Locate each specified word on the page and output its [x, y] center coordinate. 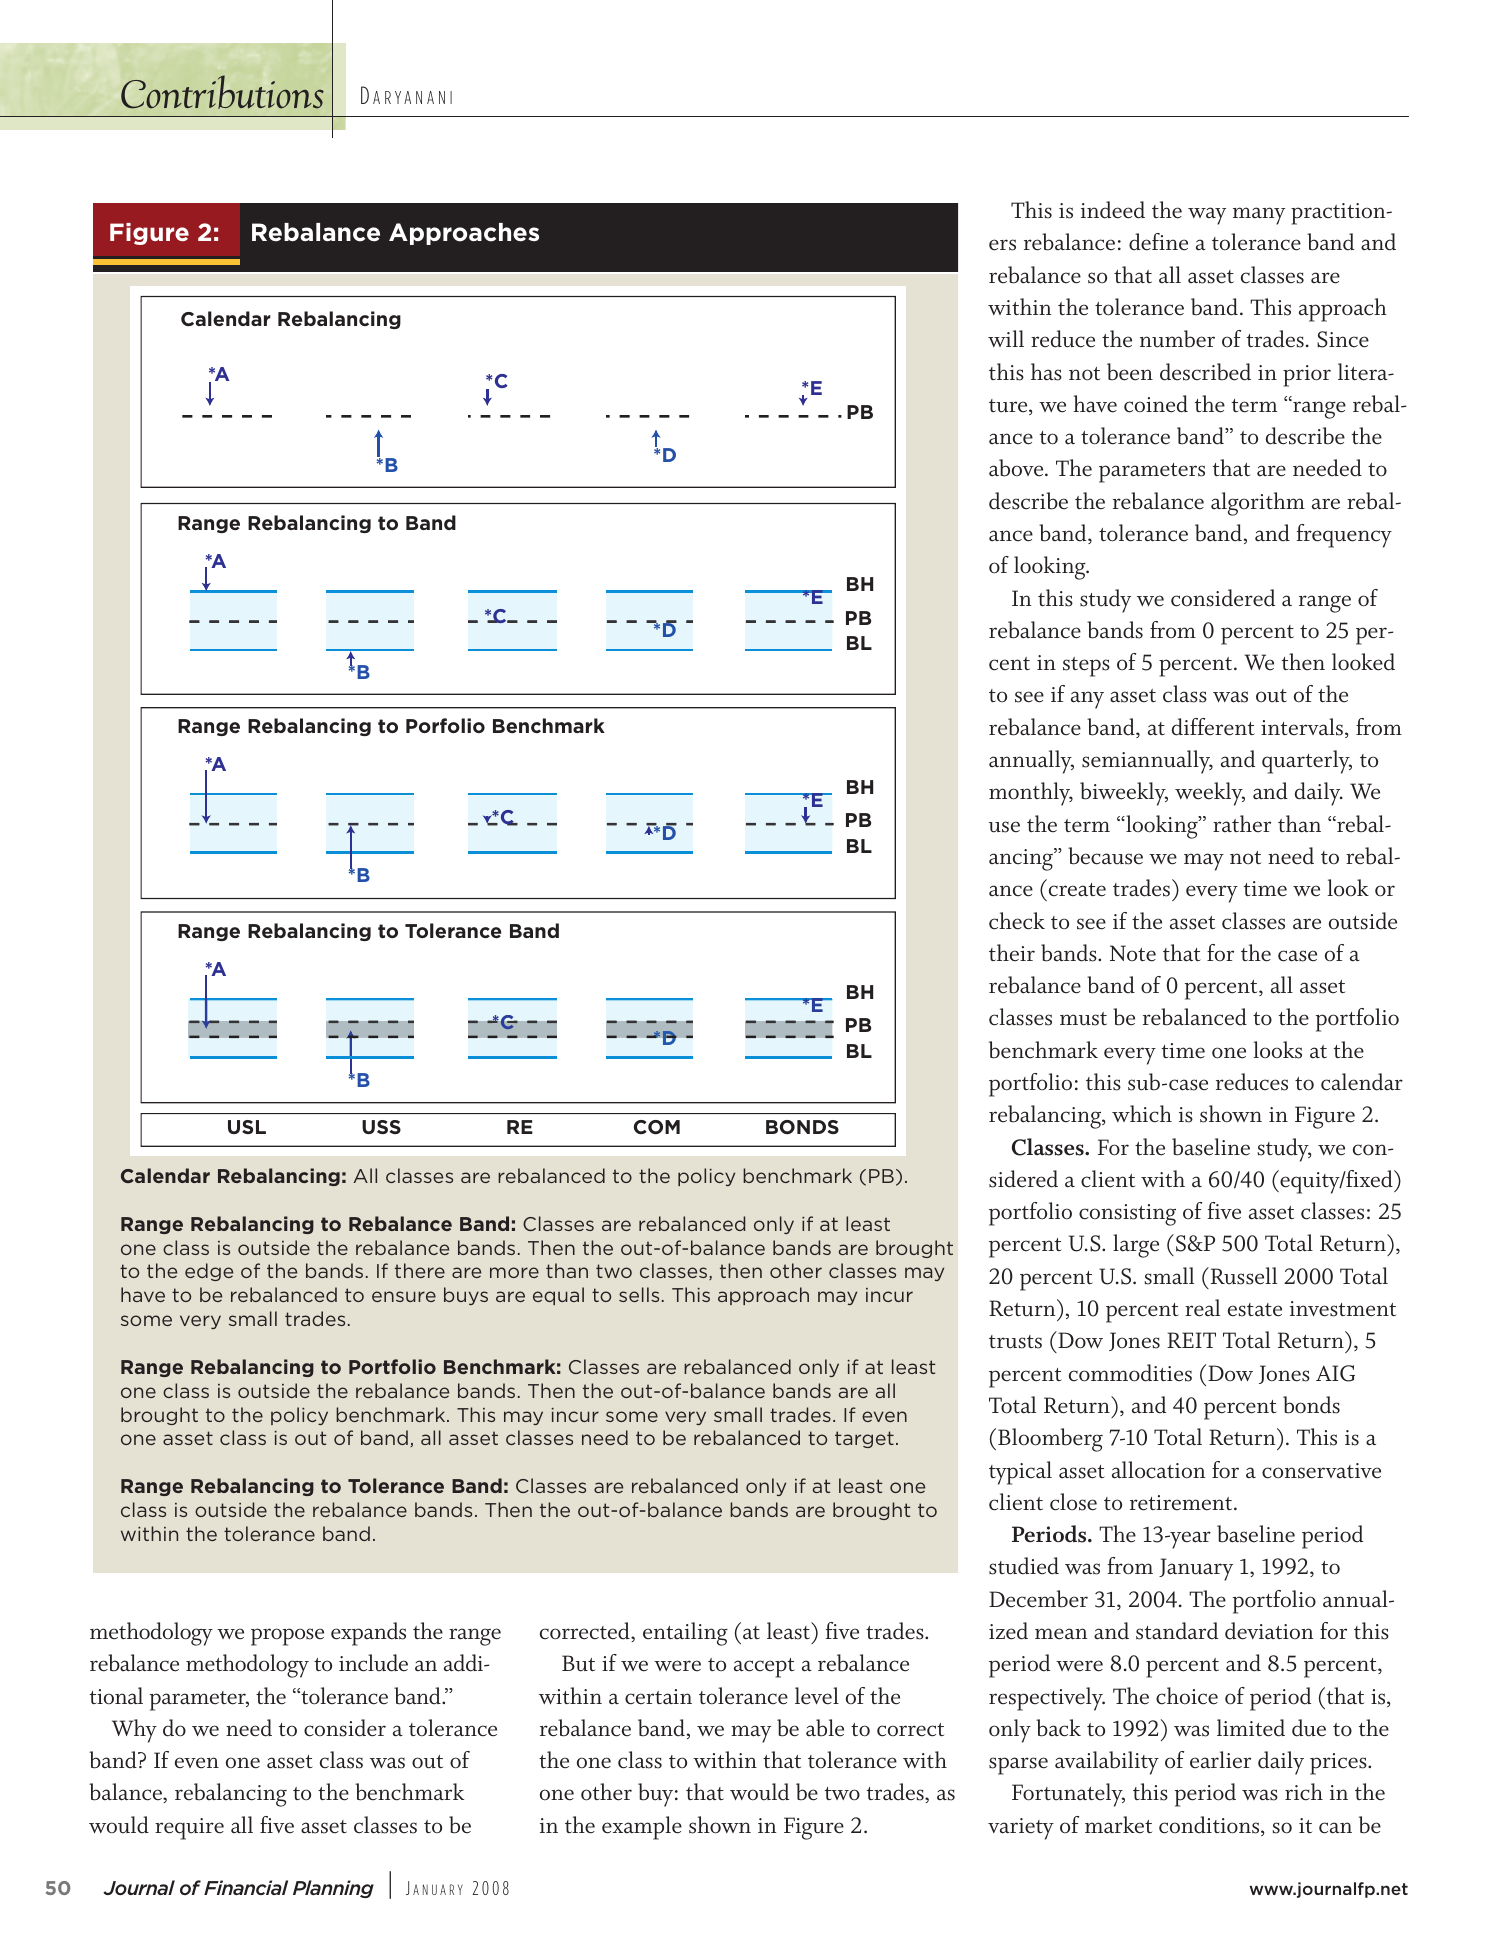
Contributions [222, 92]
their [1012, 953]
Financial [246, 1887]
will [1006, 338]
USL [247, 1127]
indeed [1113, 210]
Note [1133, 953]
